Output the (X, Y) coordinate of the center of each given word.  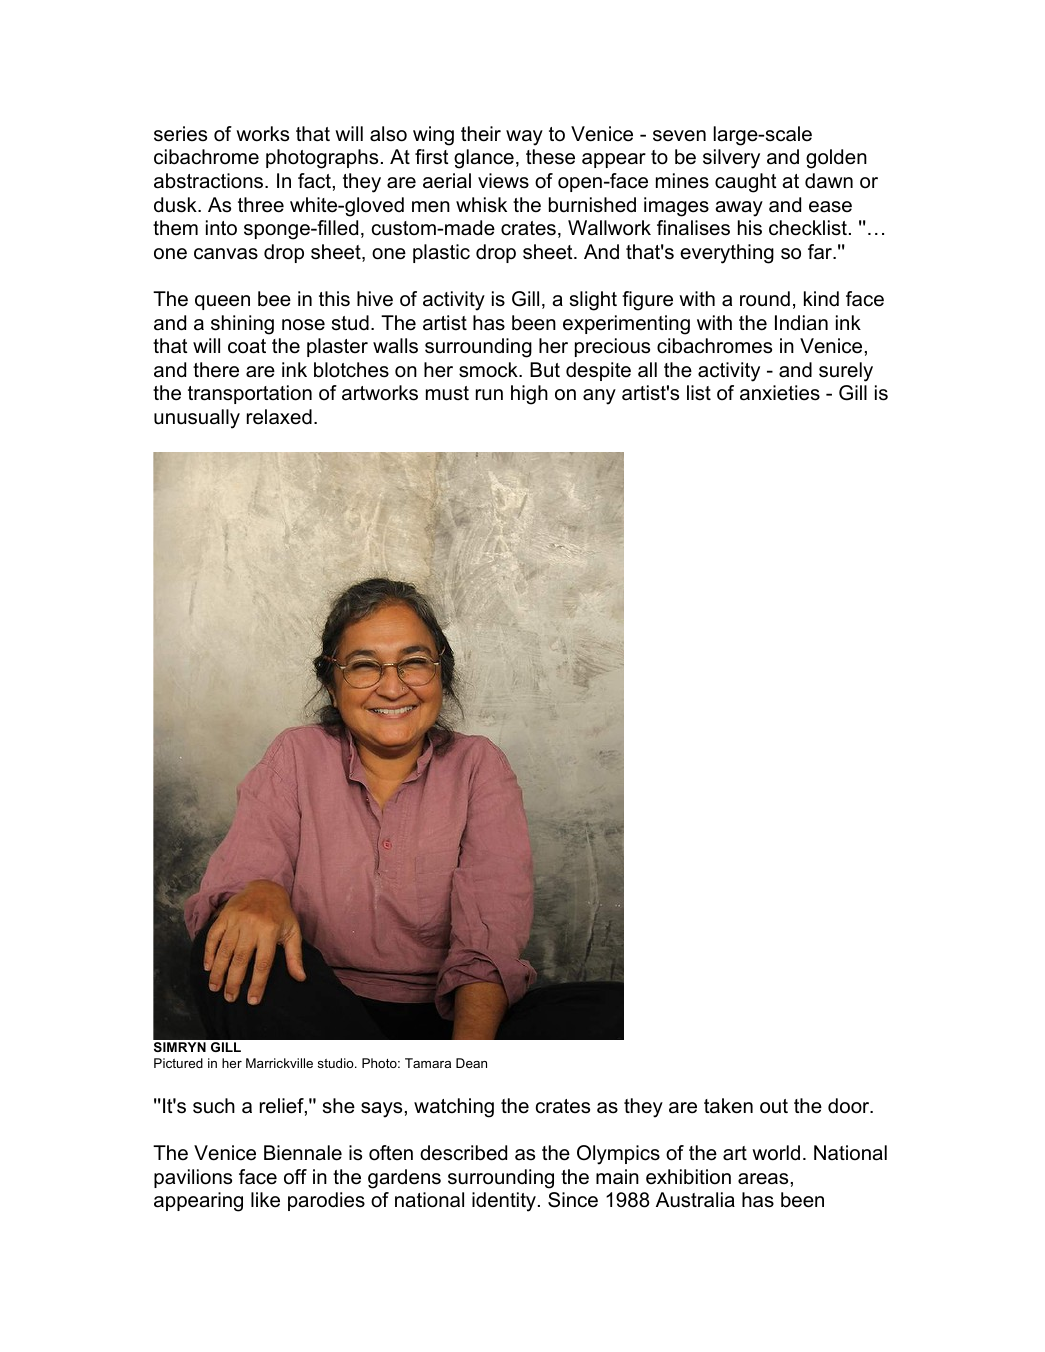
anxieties (780, 393)
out (774, 1106)
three (261, 205)
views (503, 181)
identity (505, 1202)
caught (746, 183)
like (265, 1200)
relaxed (279, 417)
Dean (471, 1063)
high (529, 395)
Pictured (178, 1063)
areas (763, 1179)
